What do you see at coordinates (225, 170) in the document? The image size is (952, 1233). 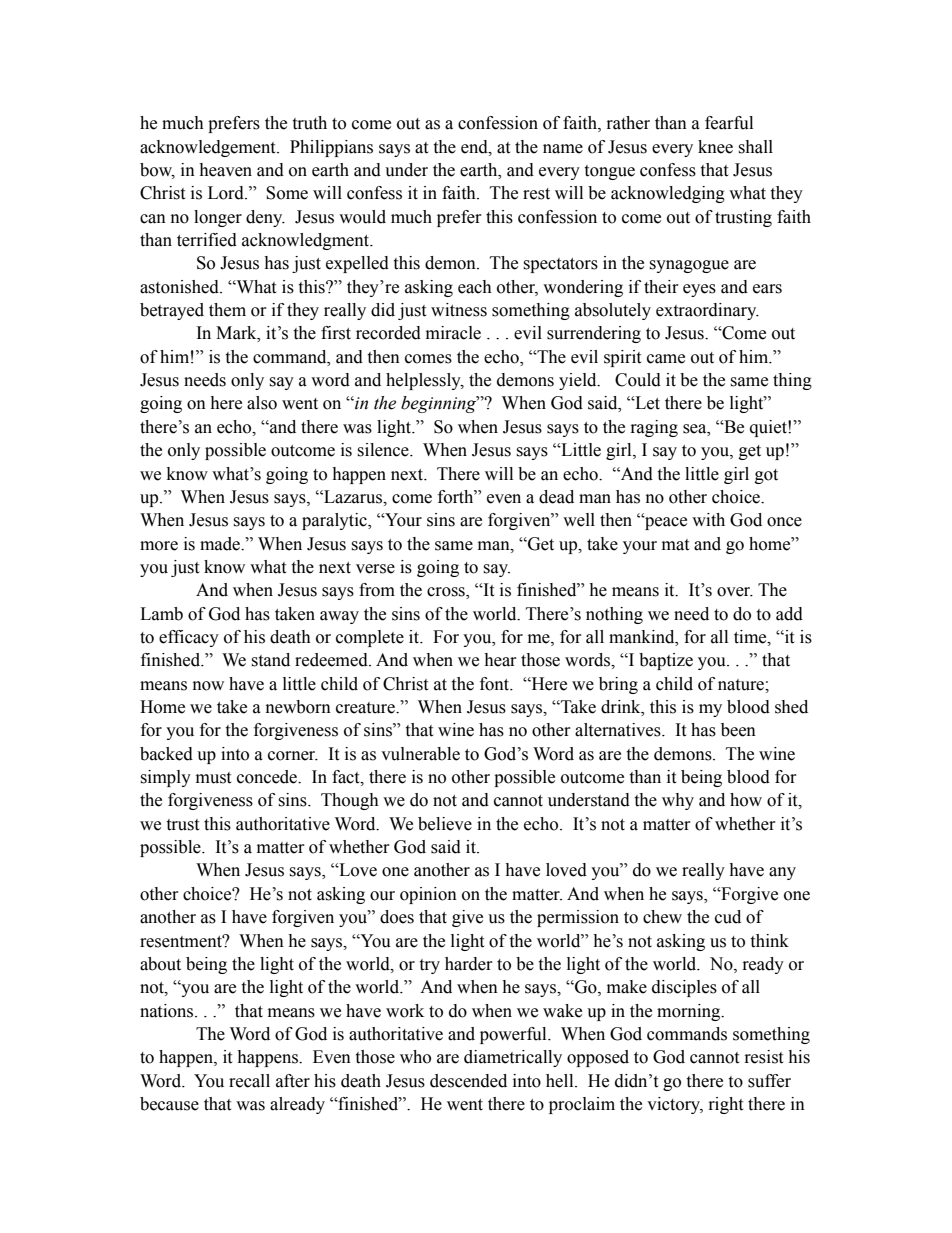 I see `heaven` at bounding box center [225, 170].
